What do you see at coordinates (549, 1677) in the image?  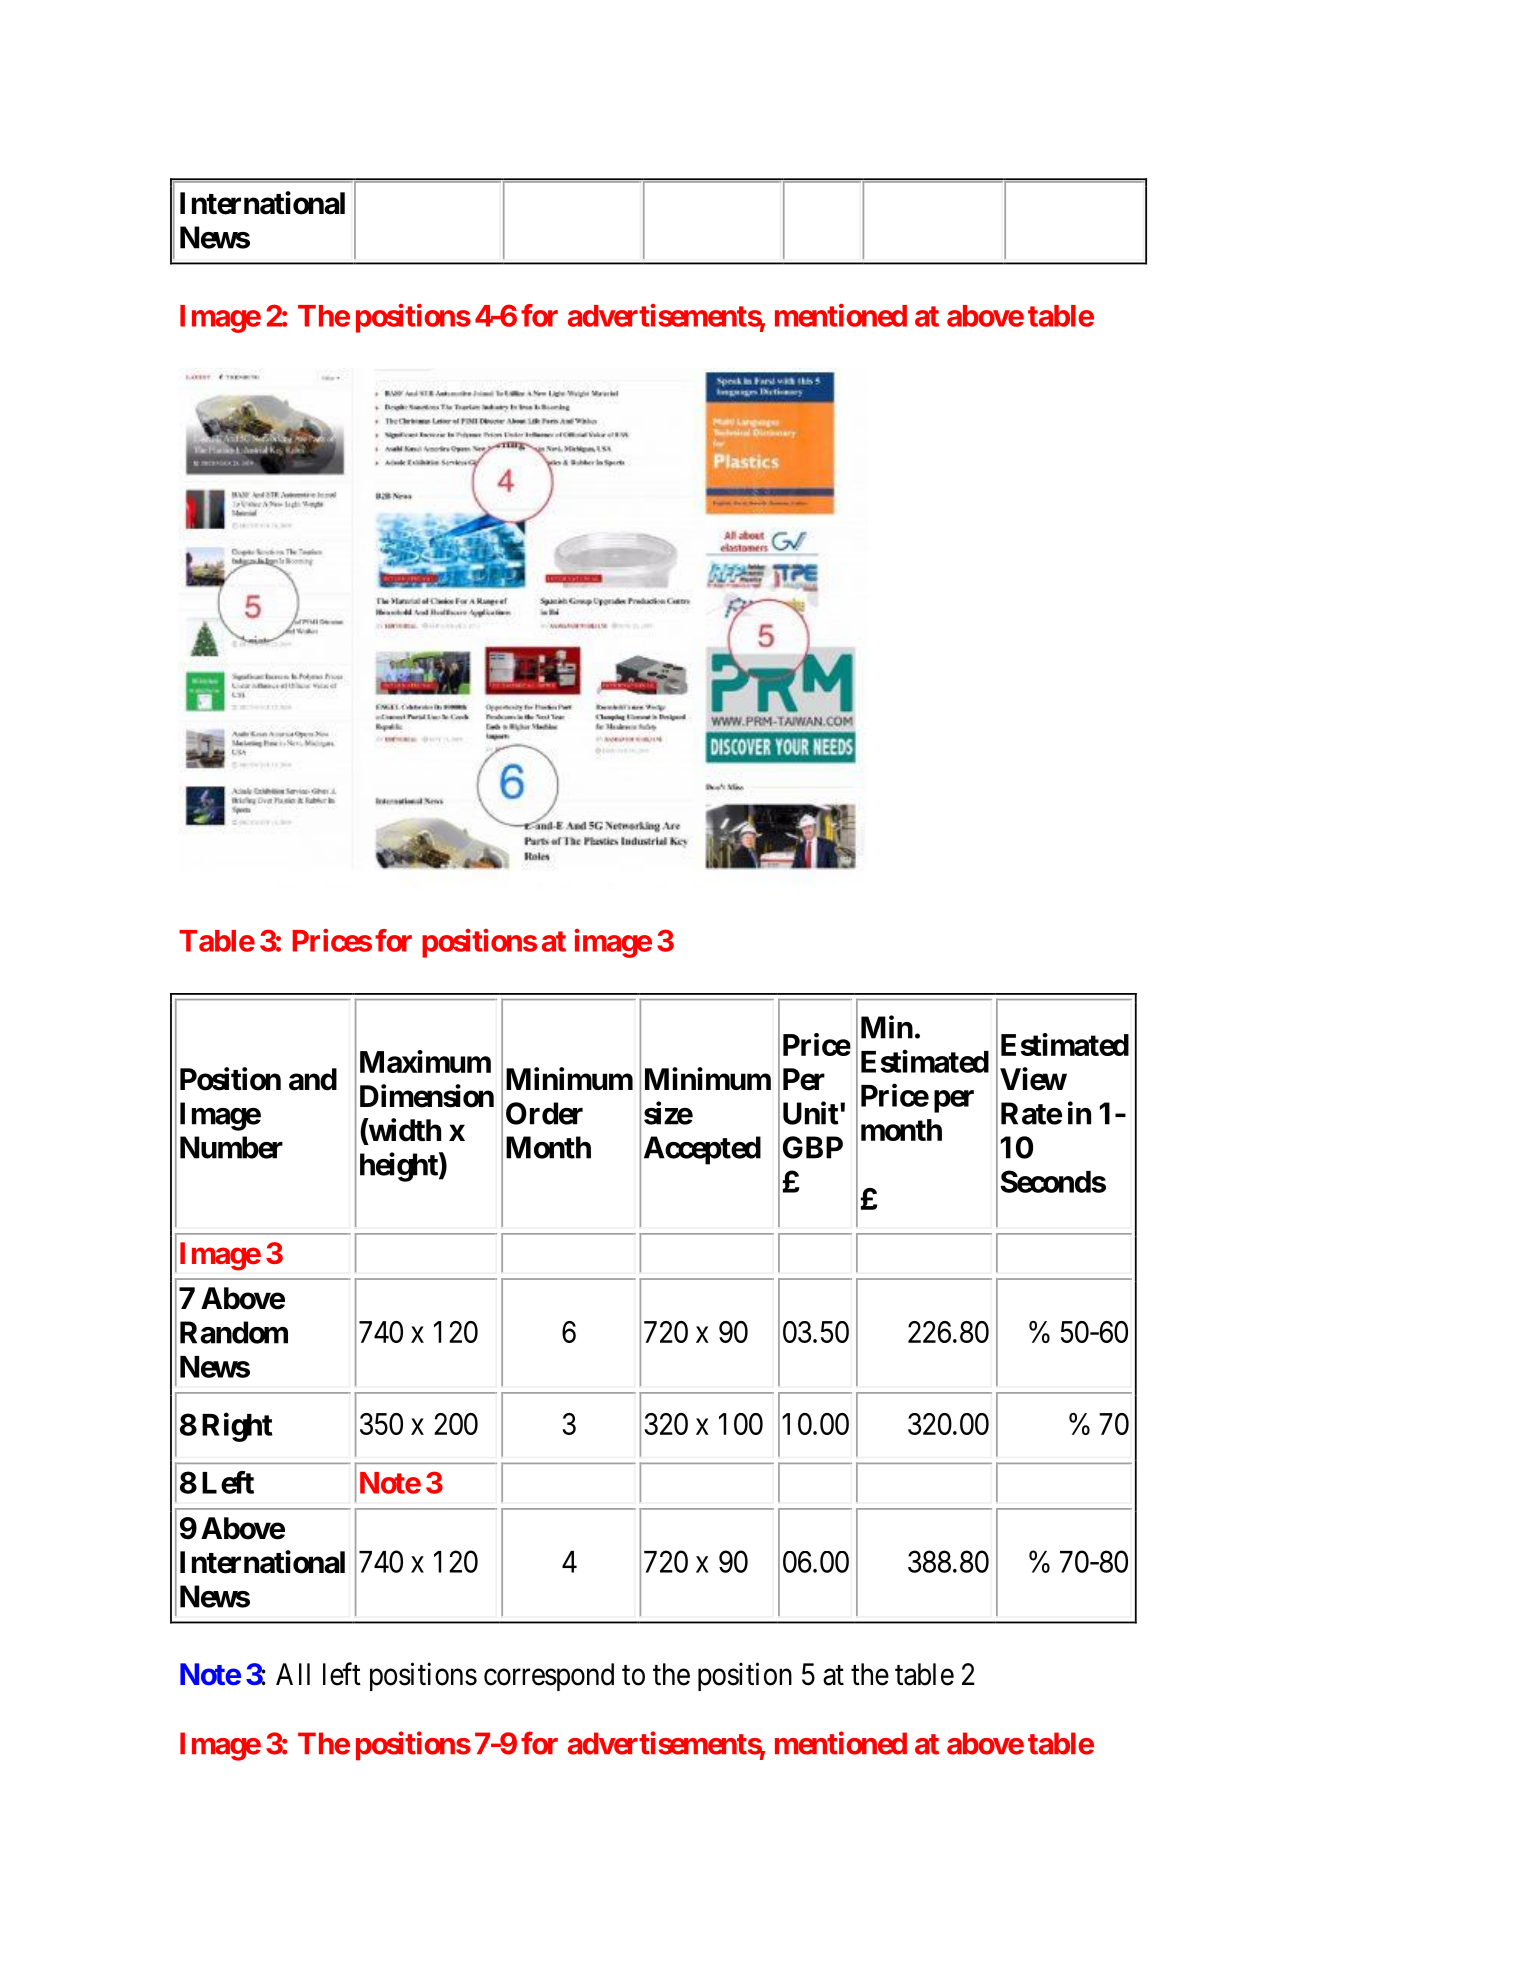 I see `correspond` at bounding box center [549, 1677].
